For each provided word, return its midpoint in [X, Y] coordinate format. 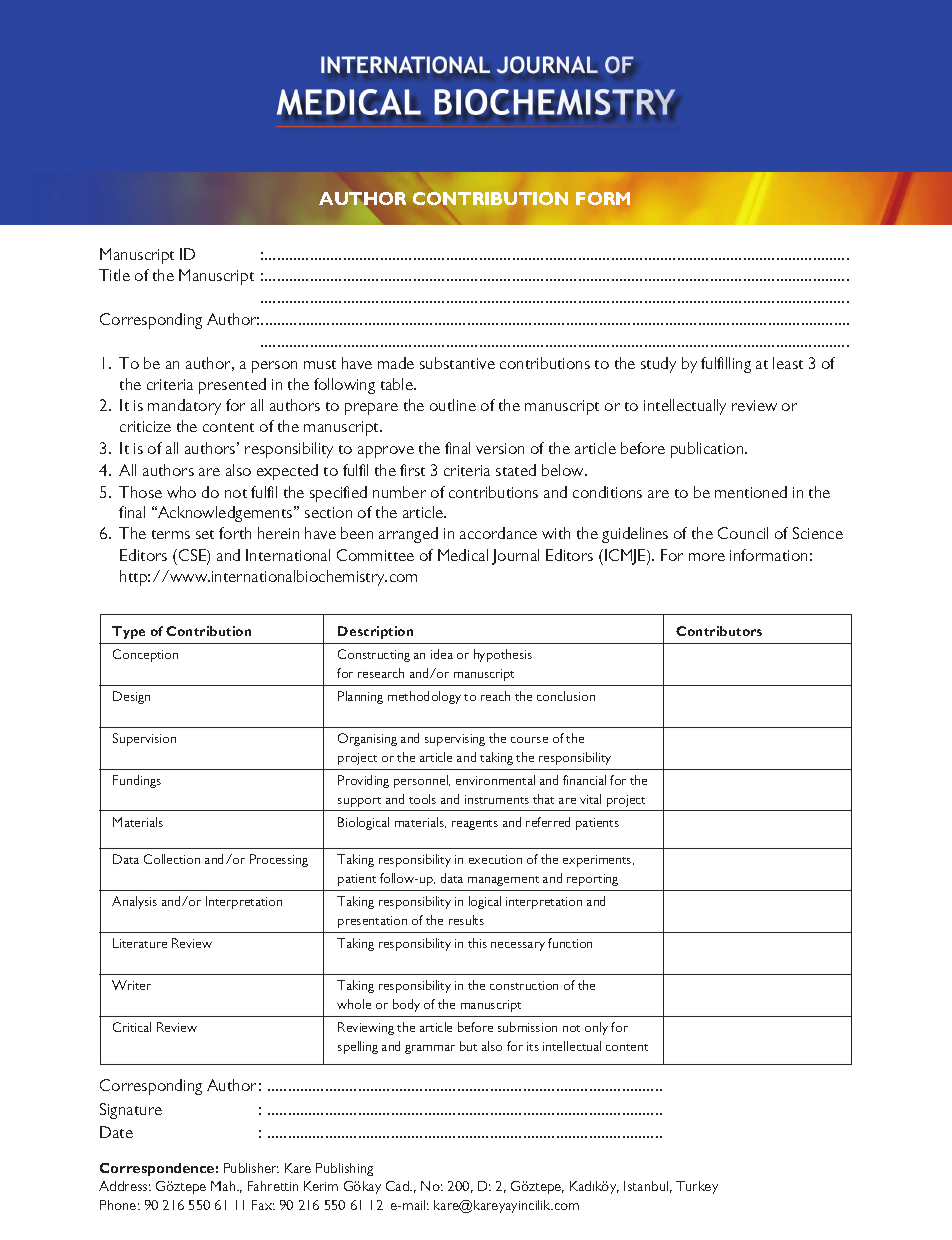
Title [114, 275]
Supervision [144, 739]
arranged [408, 535]
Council [743, 533]
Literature [140, 943]
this [477, 943]
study [658, 365]
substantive [457, 363]
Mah [224, 1186]
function [570, 943]
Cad [398, 1186]
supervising [455, 740]
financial [584, 780]
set [205, 534]
